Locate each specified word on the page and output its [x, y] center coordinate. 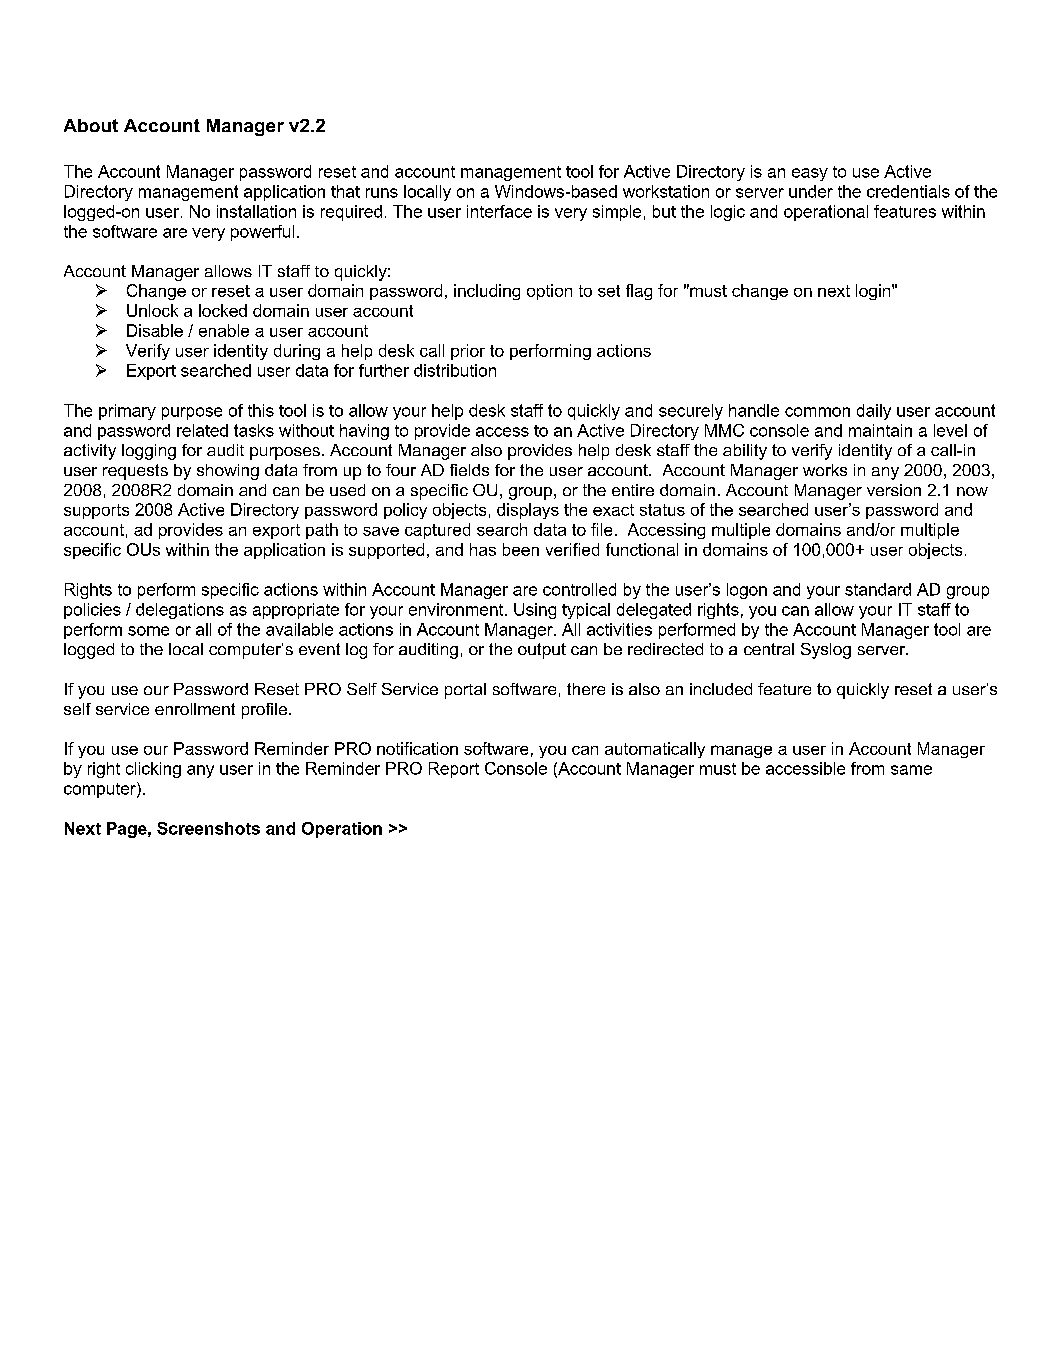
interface [499, 211]
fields [469, 470]
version [894, 490]
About [91, 125]
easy [810, 174]
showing [228, 472]
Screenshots [208, 828]
